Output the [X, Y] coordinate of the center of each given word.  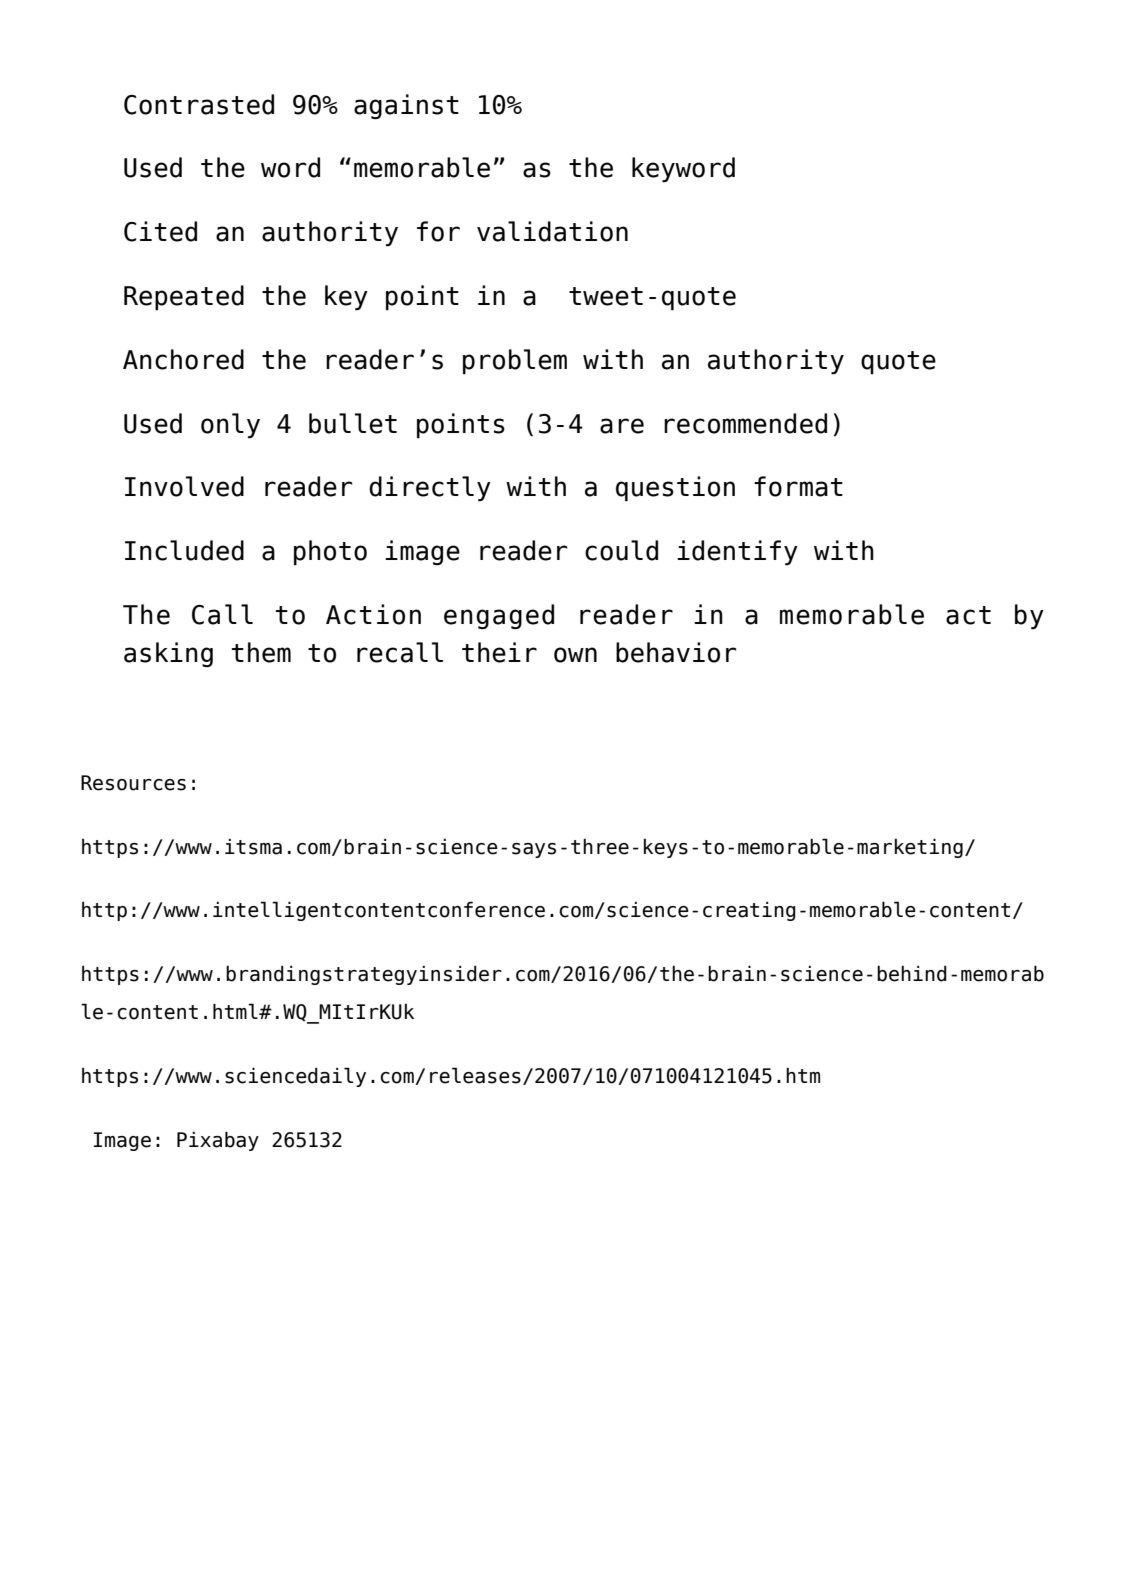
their [499, 652]
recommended [745, 423]
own [575, 655]
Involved [184, 486]
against [406, 106]
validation [552, 231]
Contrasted [199, 104]
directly [430, 489]
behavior [676, 652]
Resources [133, 783]
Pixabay [218, 1141]
